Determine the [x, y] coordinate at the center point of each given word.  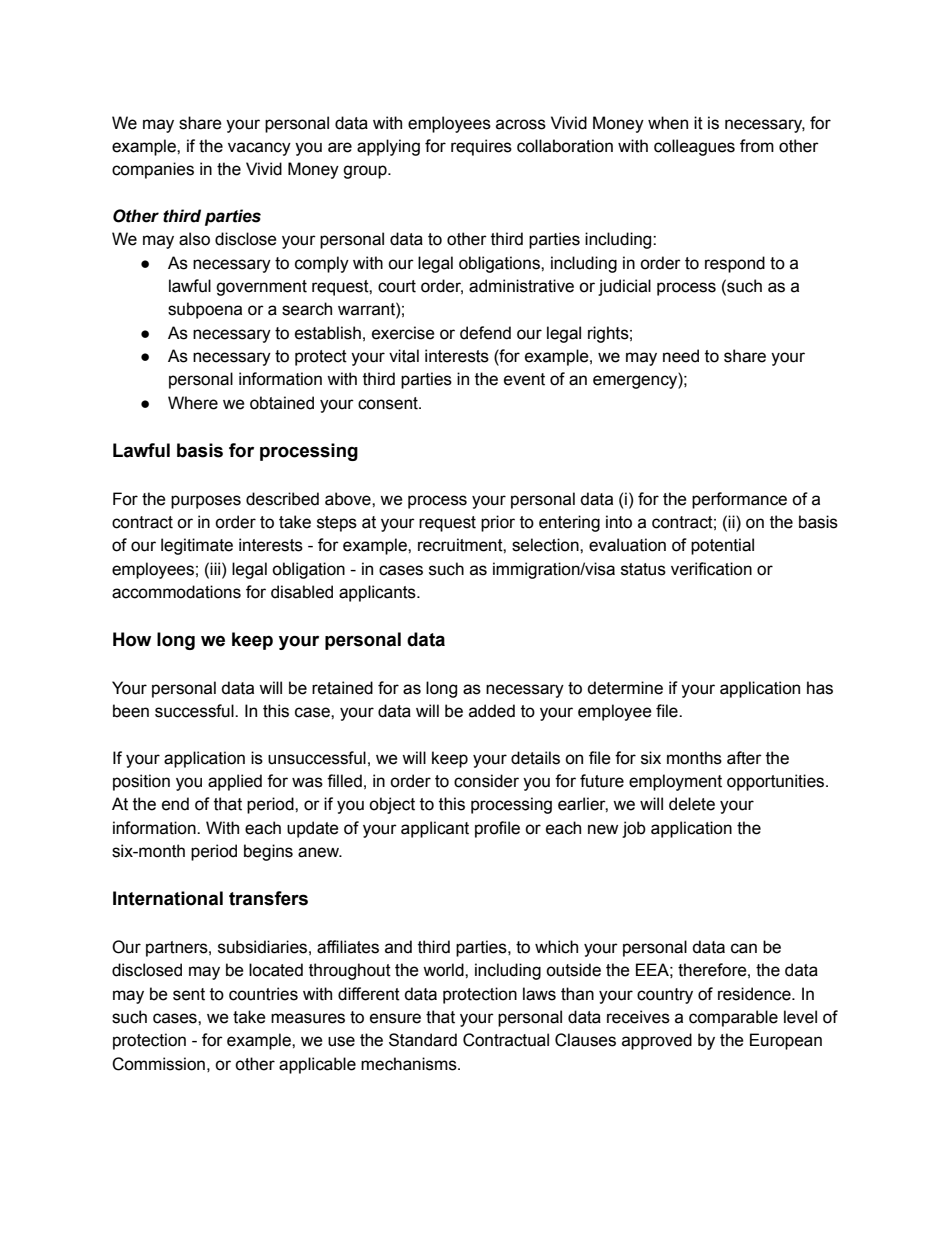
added [492, 711]
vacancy [259, 149]
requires [481, 147]
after [744, 758]
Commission [158, 1064]
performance [739, 500]
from [757, 146]
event [524, 379]
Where [193, 403]
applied [235, 782]
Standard [423, 1040]
